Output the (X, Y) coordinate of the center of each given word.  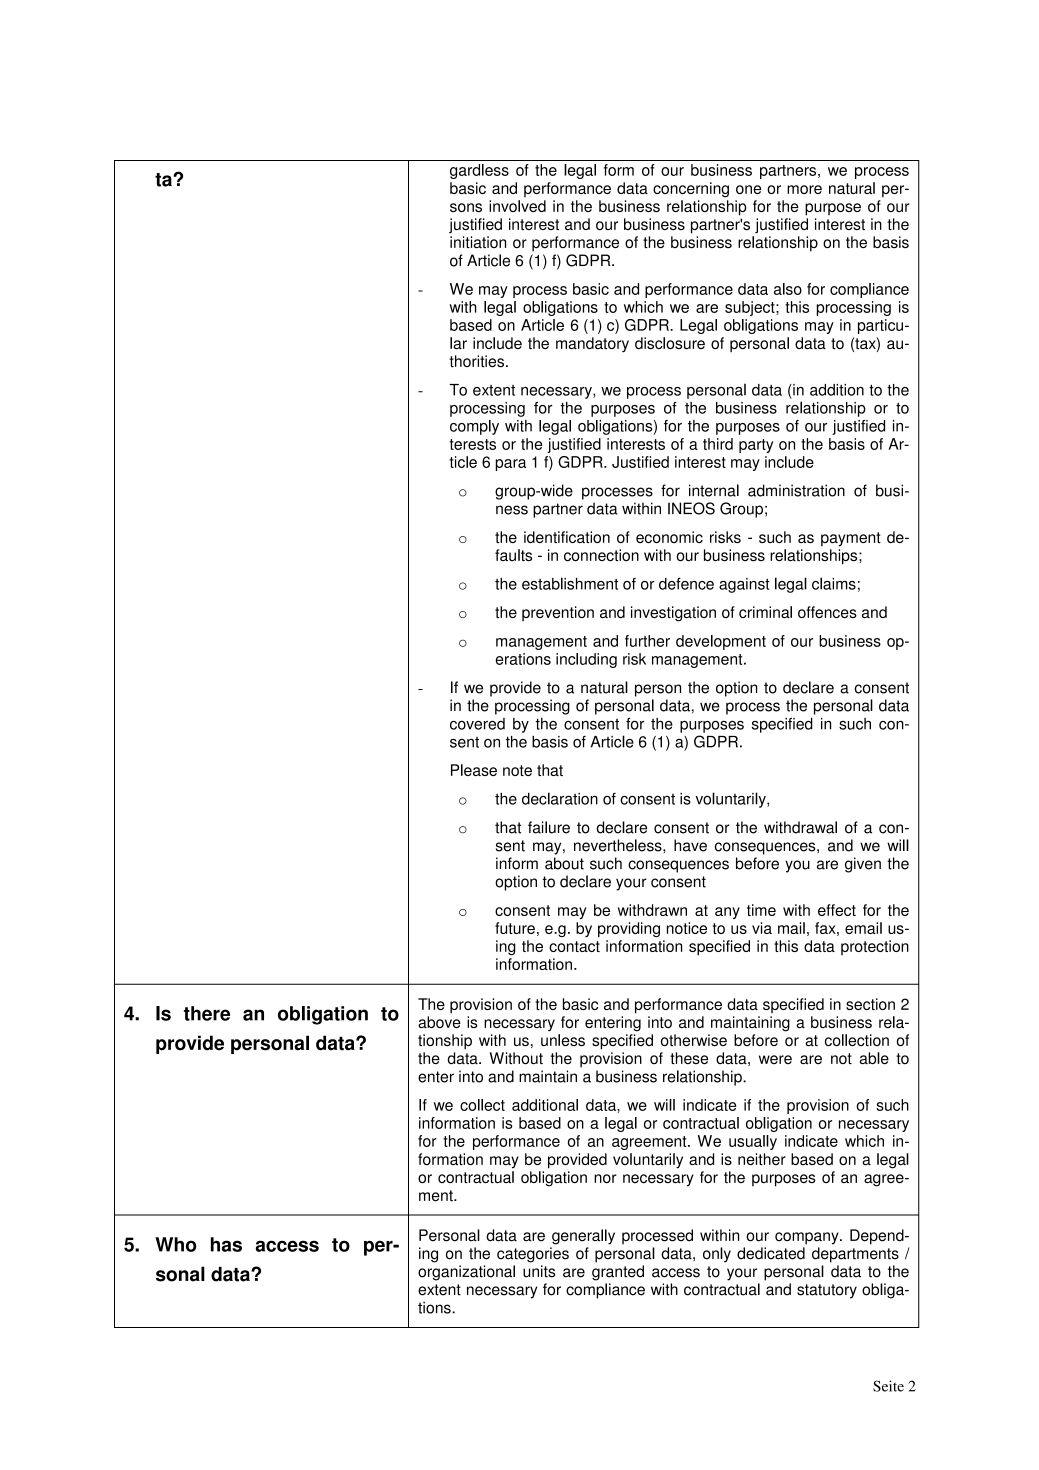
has (226, 1244)
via (762, 928)
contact (574, 946)
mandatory (592, 345)
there (207, 1013)
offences (827, 612)
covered (477, 724)
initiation (478, 242)
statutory (827, 1291)
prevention (558, 613)
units (539, 1271)
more (804, 189)
